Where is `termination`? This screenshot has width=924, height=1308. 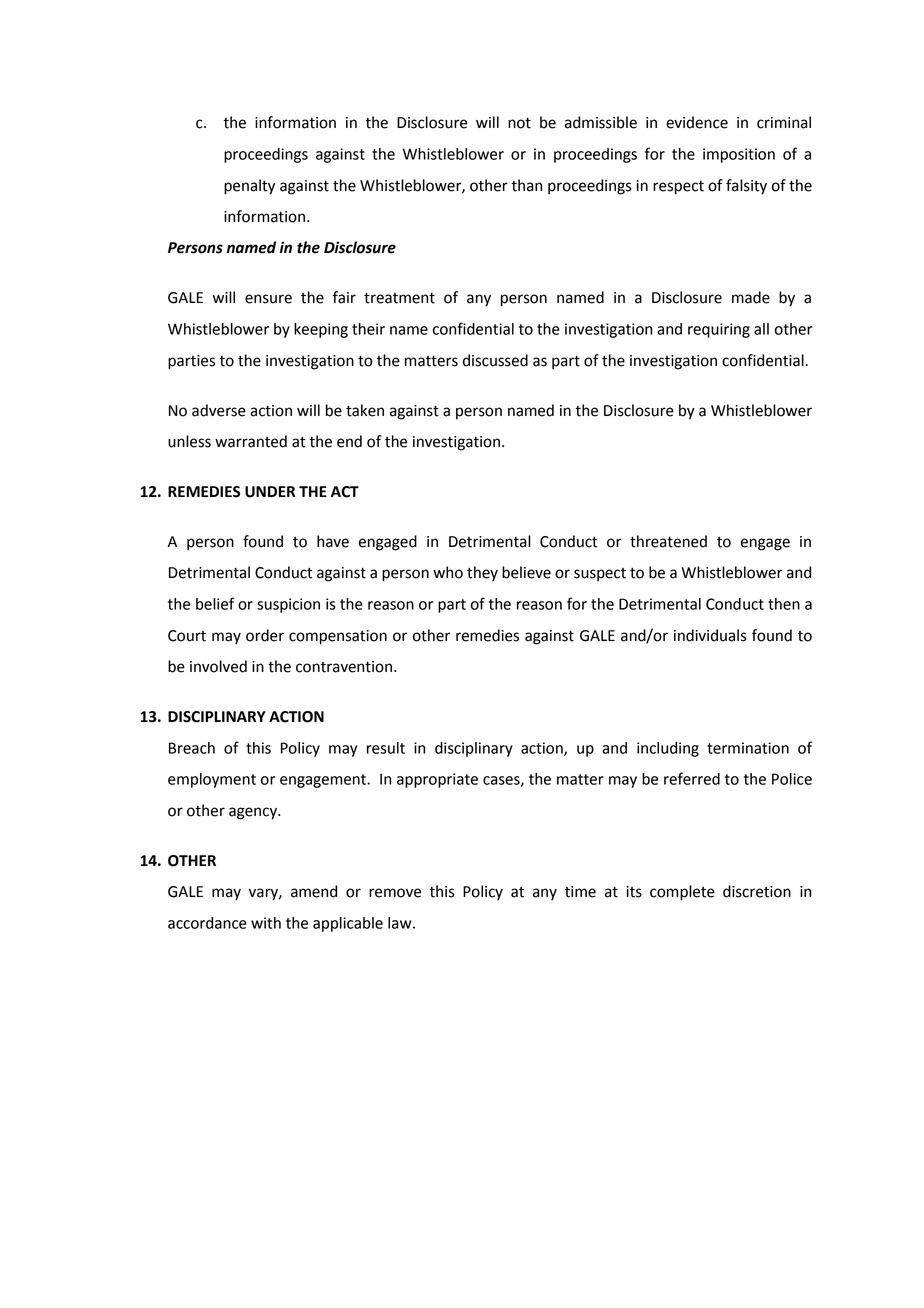
termination is located at coordinates (748, 748).
